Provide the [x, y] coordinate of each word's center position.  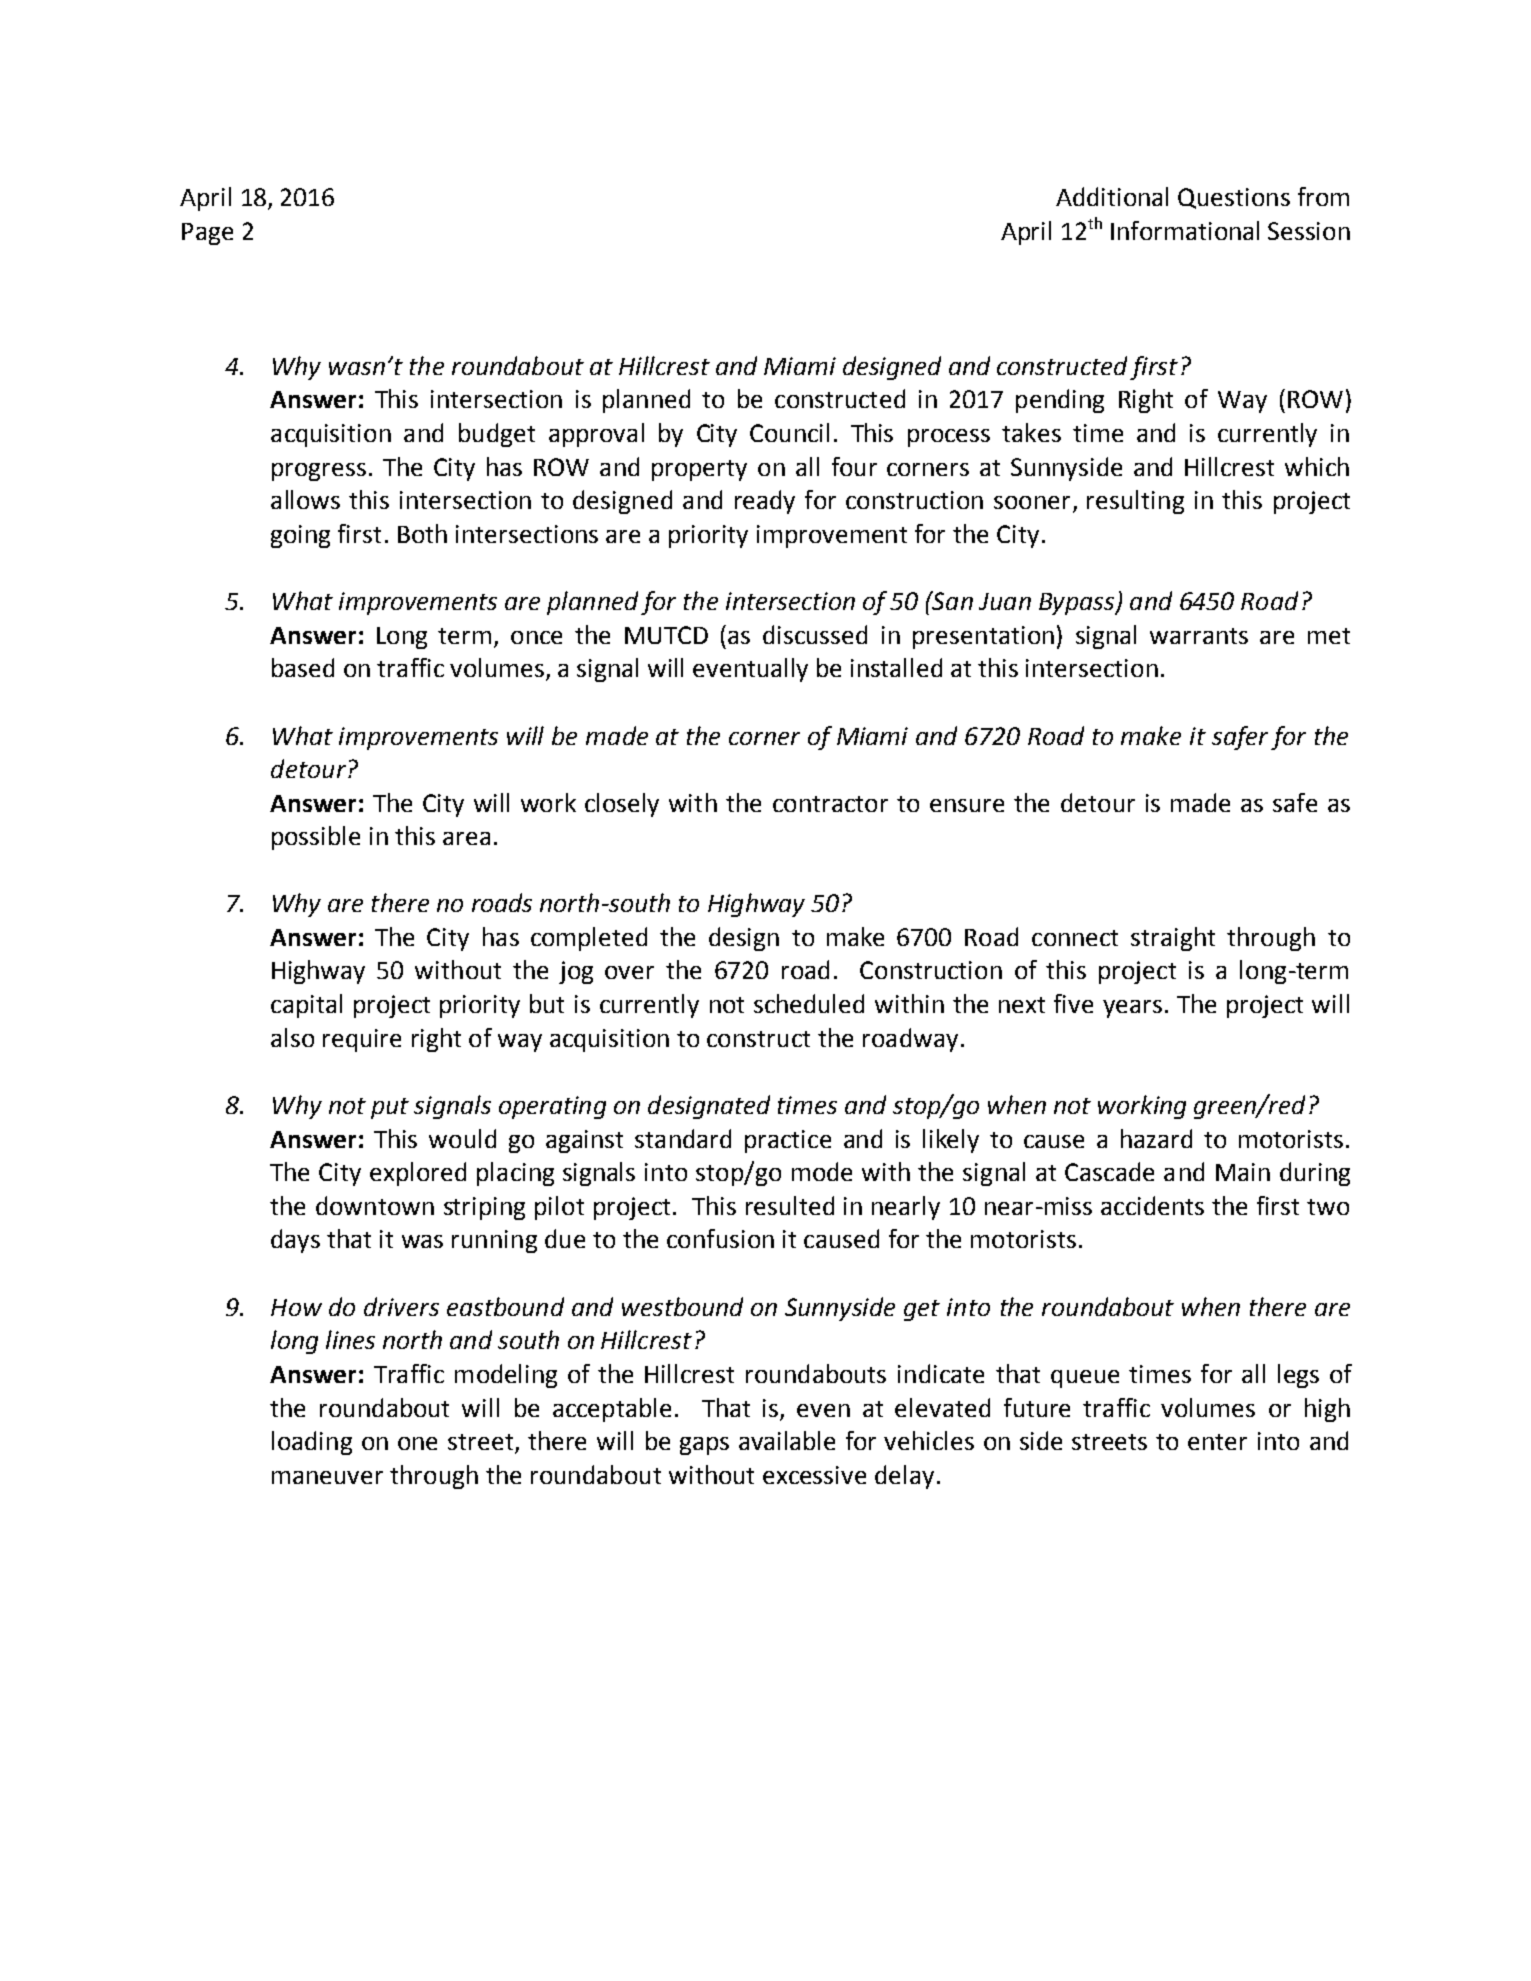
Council [789, 432]
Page [207, 234]
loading [312, 1443]
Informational [1185, 230]
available [787, 1440]
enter [1217, 1442]
